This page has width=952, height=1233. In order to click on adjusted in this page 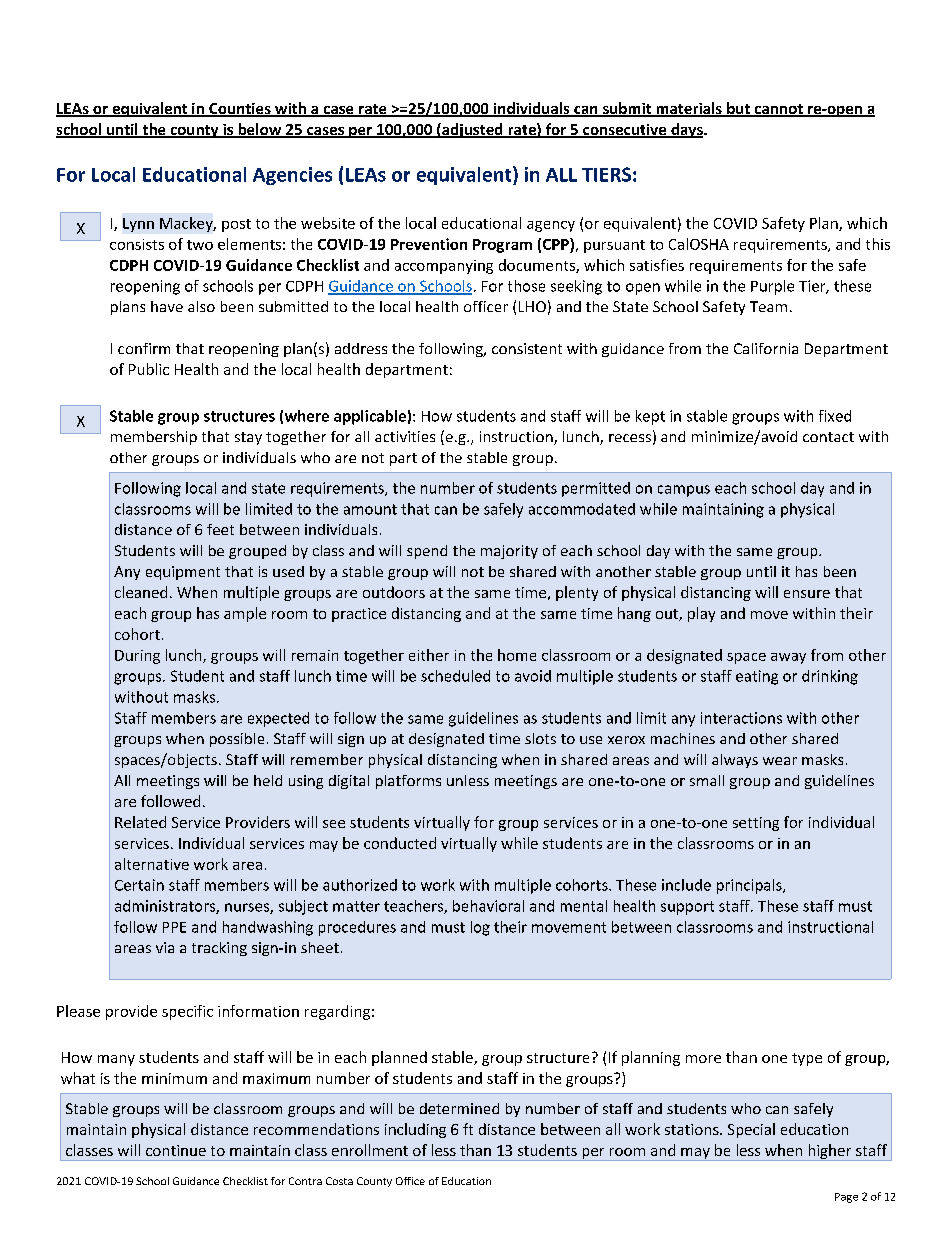, I will do `click(472, 130)`.
